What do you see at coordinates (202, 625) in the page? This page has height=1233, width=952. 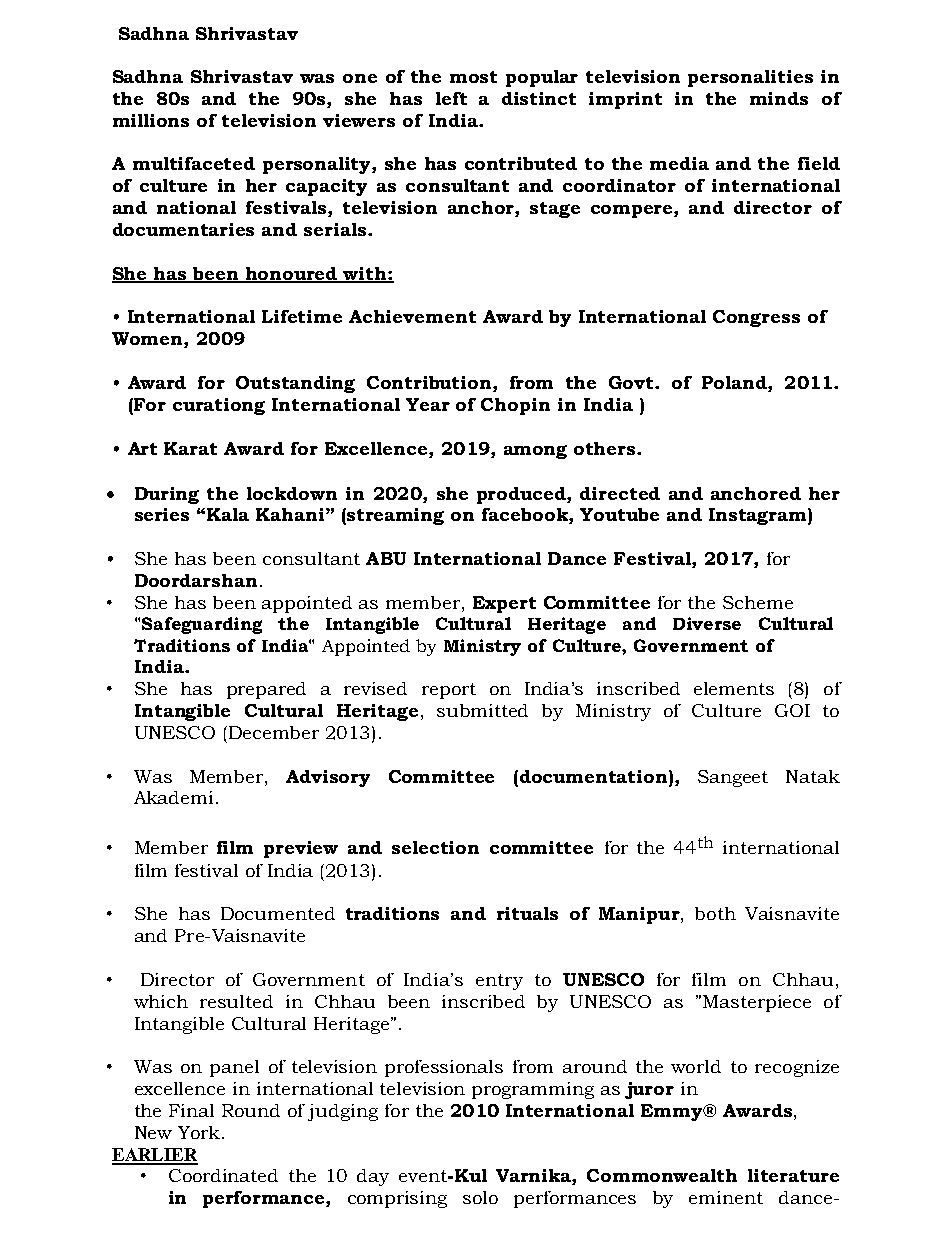 I see `Safeguarding` at bounding box center [202, 625].
